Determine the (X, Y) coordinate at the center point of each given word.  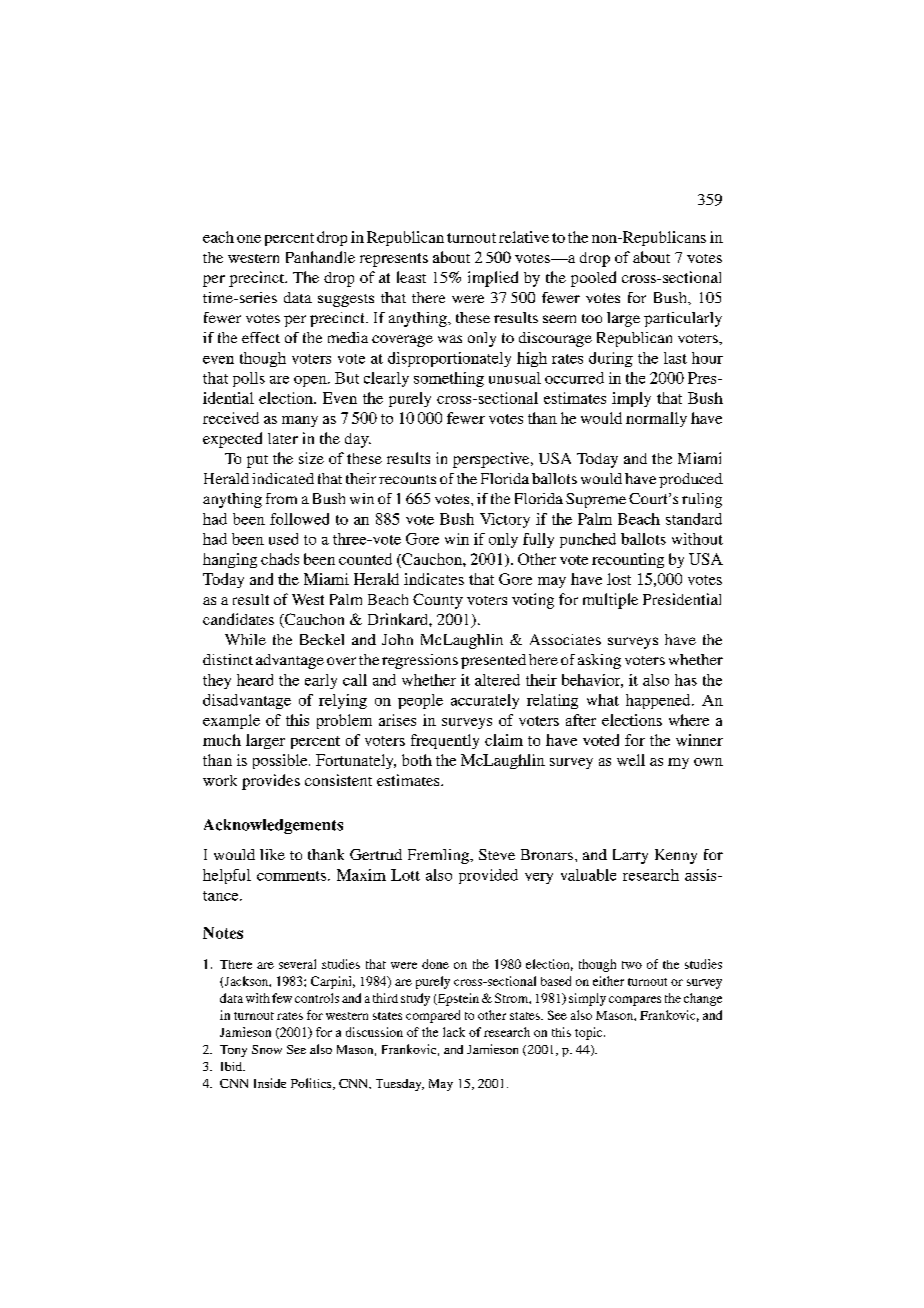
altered (497, 680)
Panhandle (320, 257)
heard (255, 680)
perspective (492, 460)
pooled (593, 279)
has (686, 680)
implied (493, 279)
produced (691, 480)
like (272, 854)
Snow (267, 1049)
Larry (630, 856)
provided (488, 876)
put (257, 461)
